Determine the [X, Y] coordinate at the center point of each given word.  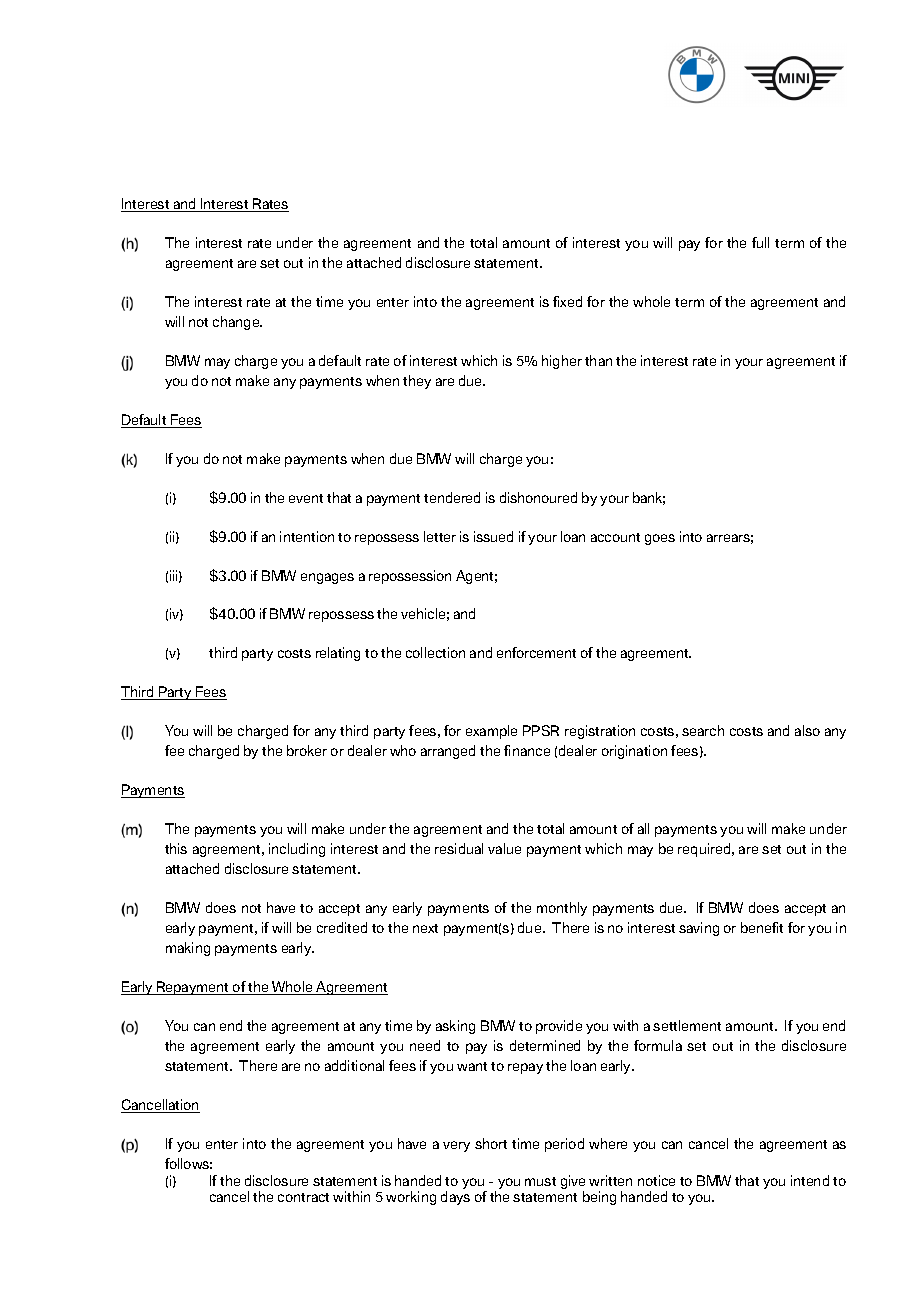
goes [660, 539]
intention [307, 536]
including [297, 850]
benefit [762, 927]
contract [303, 1197]
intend [810, 1180]
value [504, 848]
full [760, 242]
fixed [567, 301]
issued [493, 536]
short [491, 1143]
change [237, 323]
